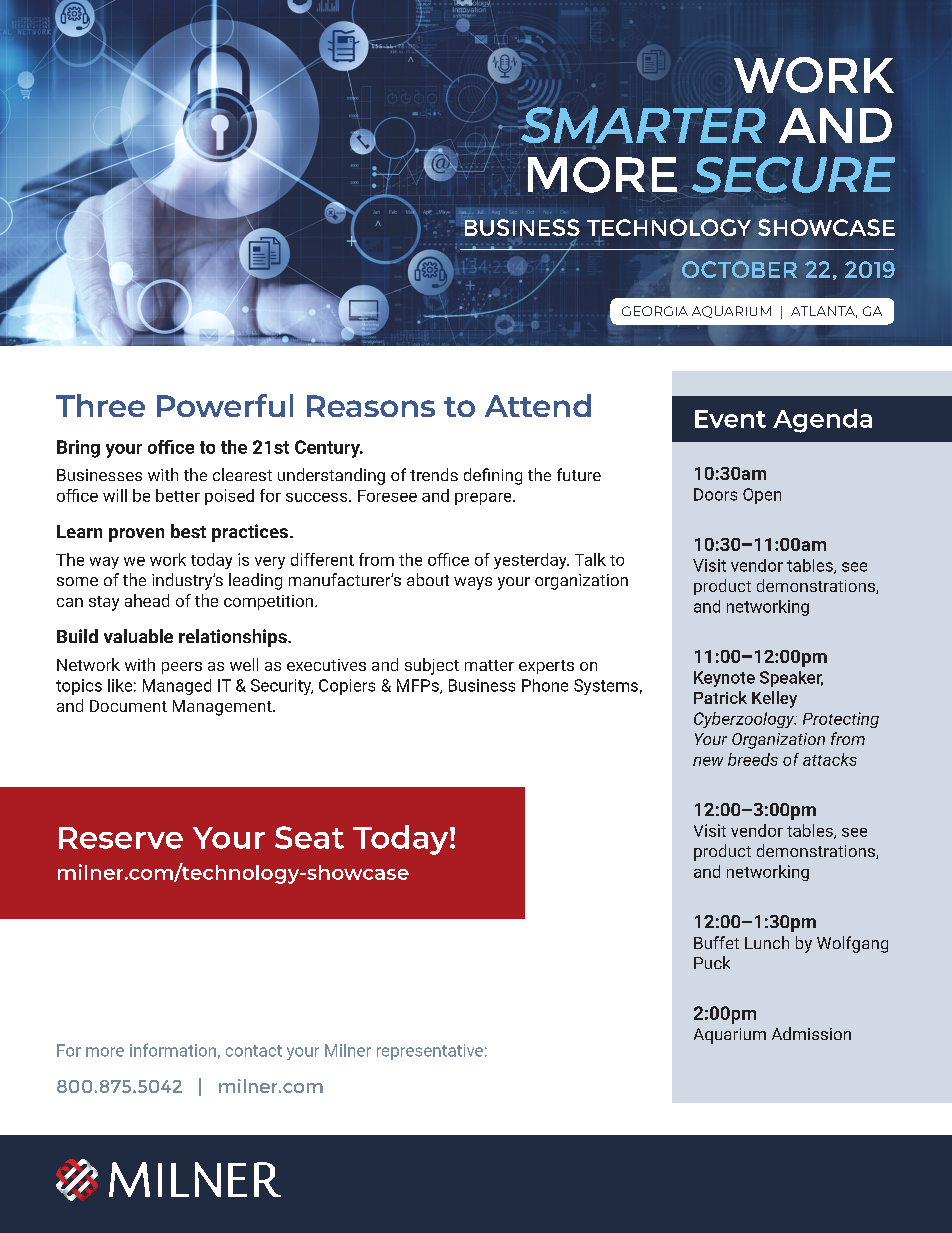 This screenshot has height=1233, width=952. I want to click on trends, so click(434, 474).
